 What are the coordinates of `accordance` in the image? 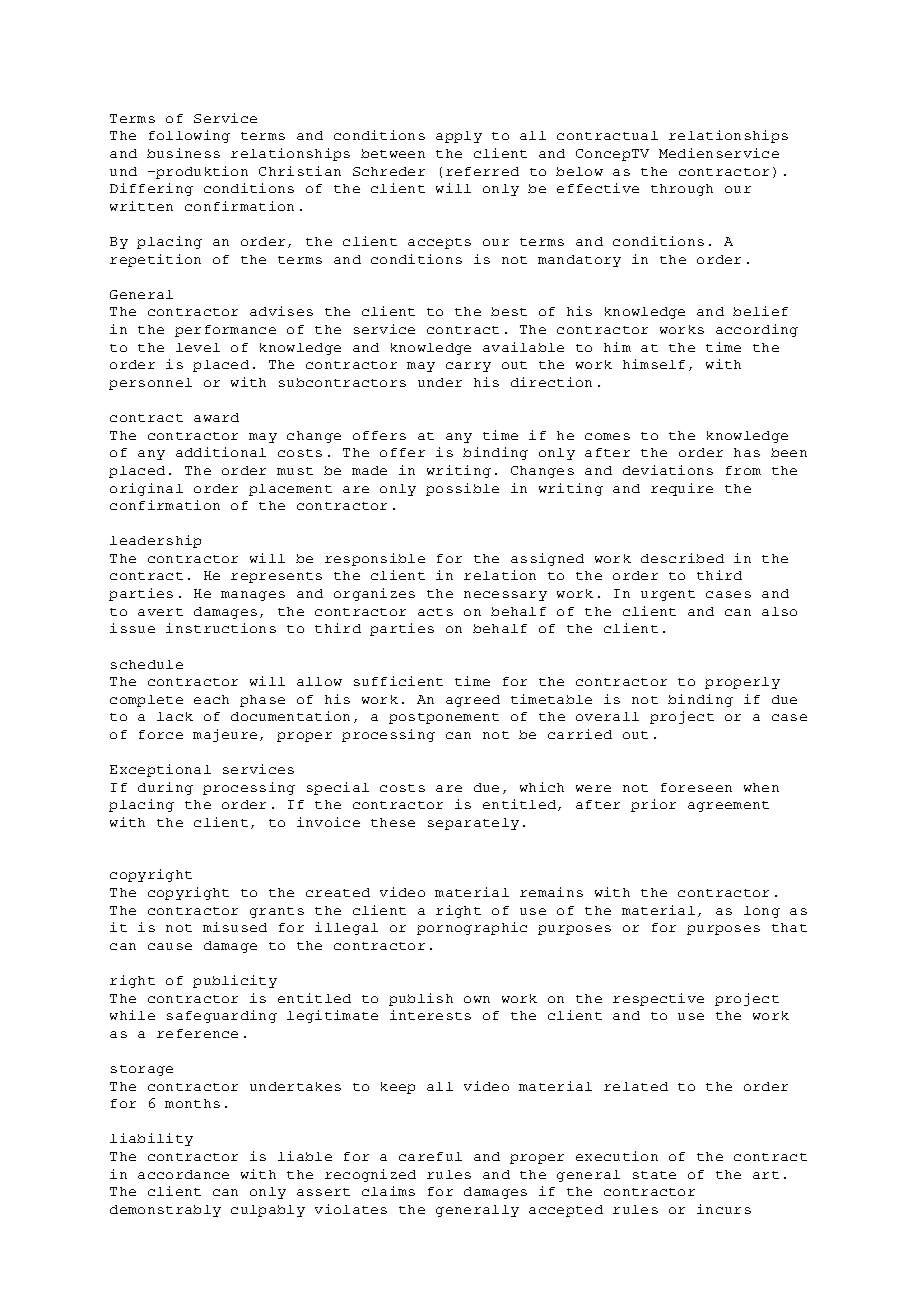 It's located at (183, 1174).
